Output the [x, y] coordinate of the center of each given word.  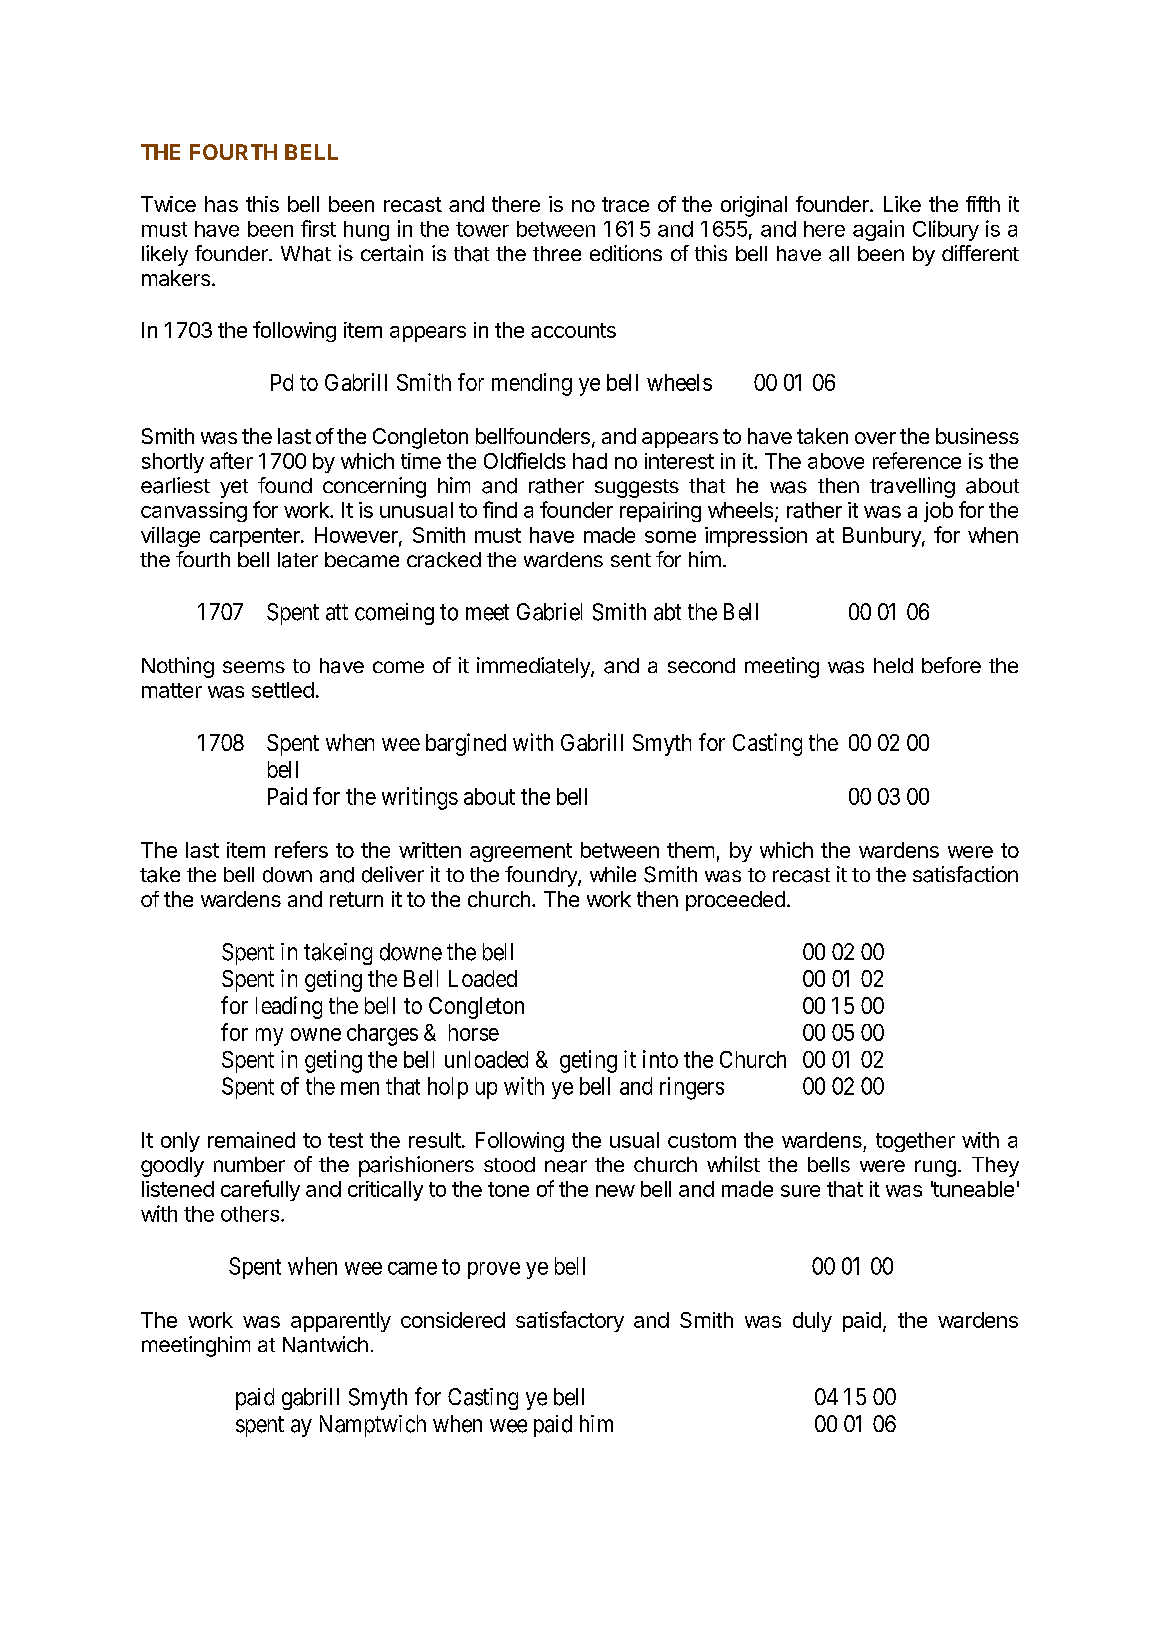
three [557, 253]
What [306, 254]
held [893, 665]
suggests [637, 488]
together [915, 1142]
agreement [521, 852]
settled [283, 690]
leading [289, 1007]
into [660, 1059]
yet [234, 488]
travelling [912, 487]
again [878, 230]
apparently [341, 1322]
